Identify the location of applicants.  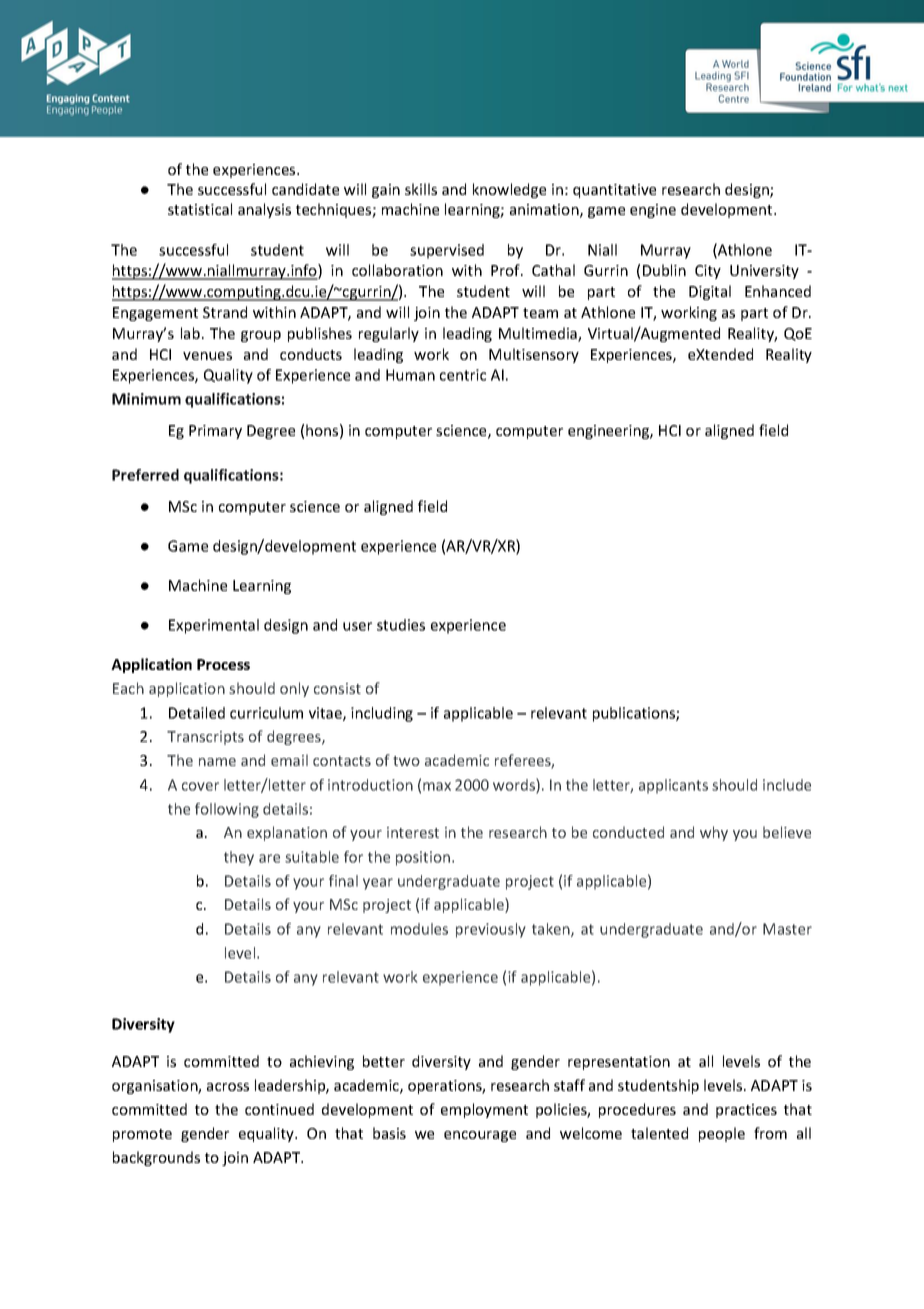
(673, 786).
